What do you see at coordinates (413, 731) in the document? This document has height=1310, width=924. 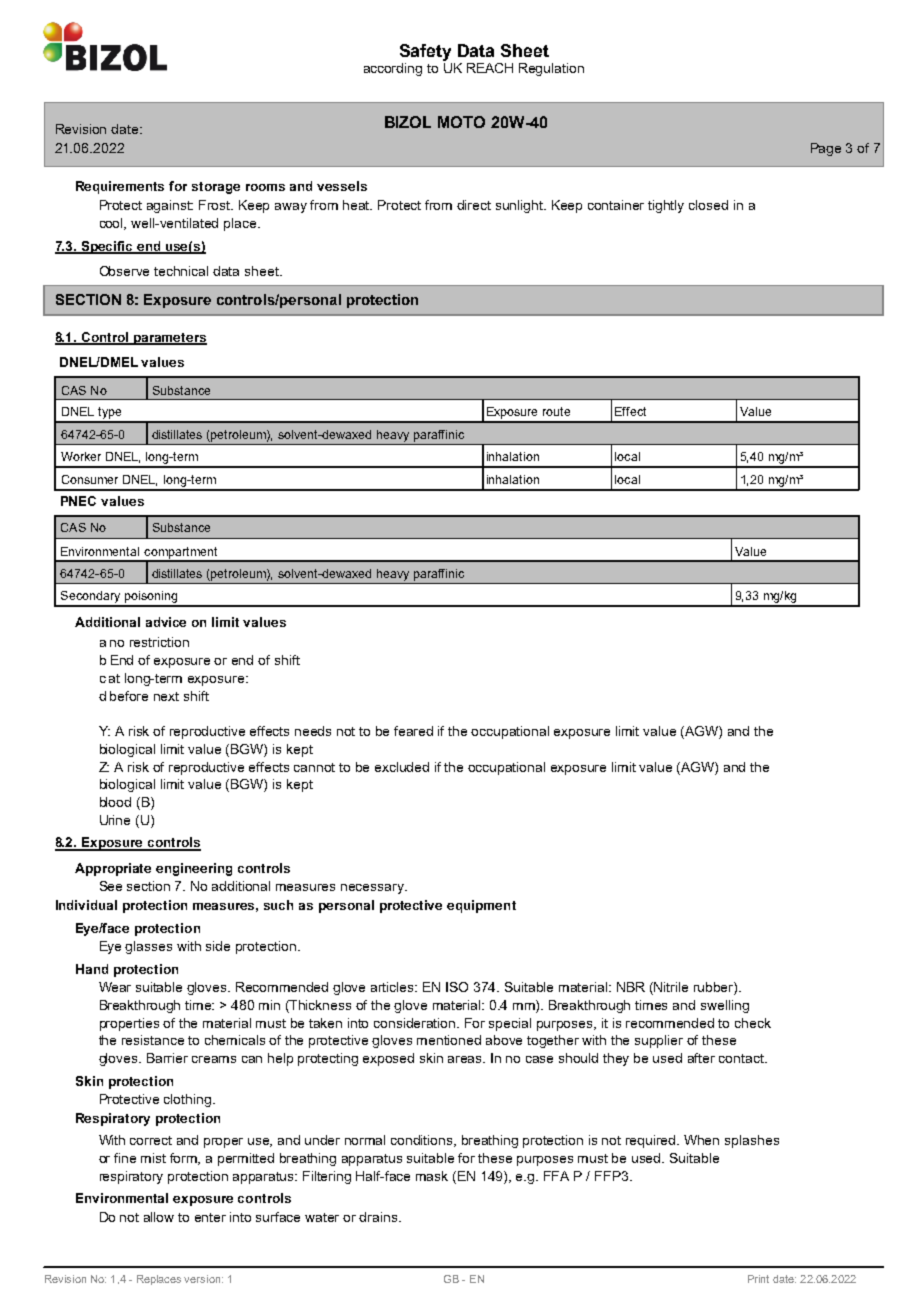 I see `feared` at bounding box center [413, 731].
